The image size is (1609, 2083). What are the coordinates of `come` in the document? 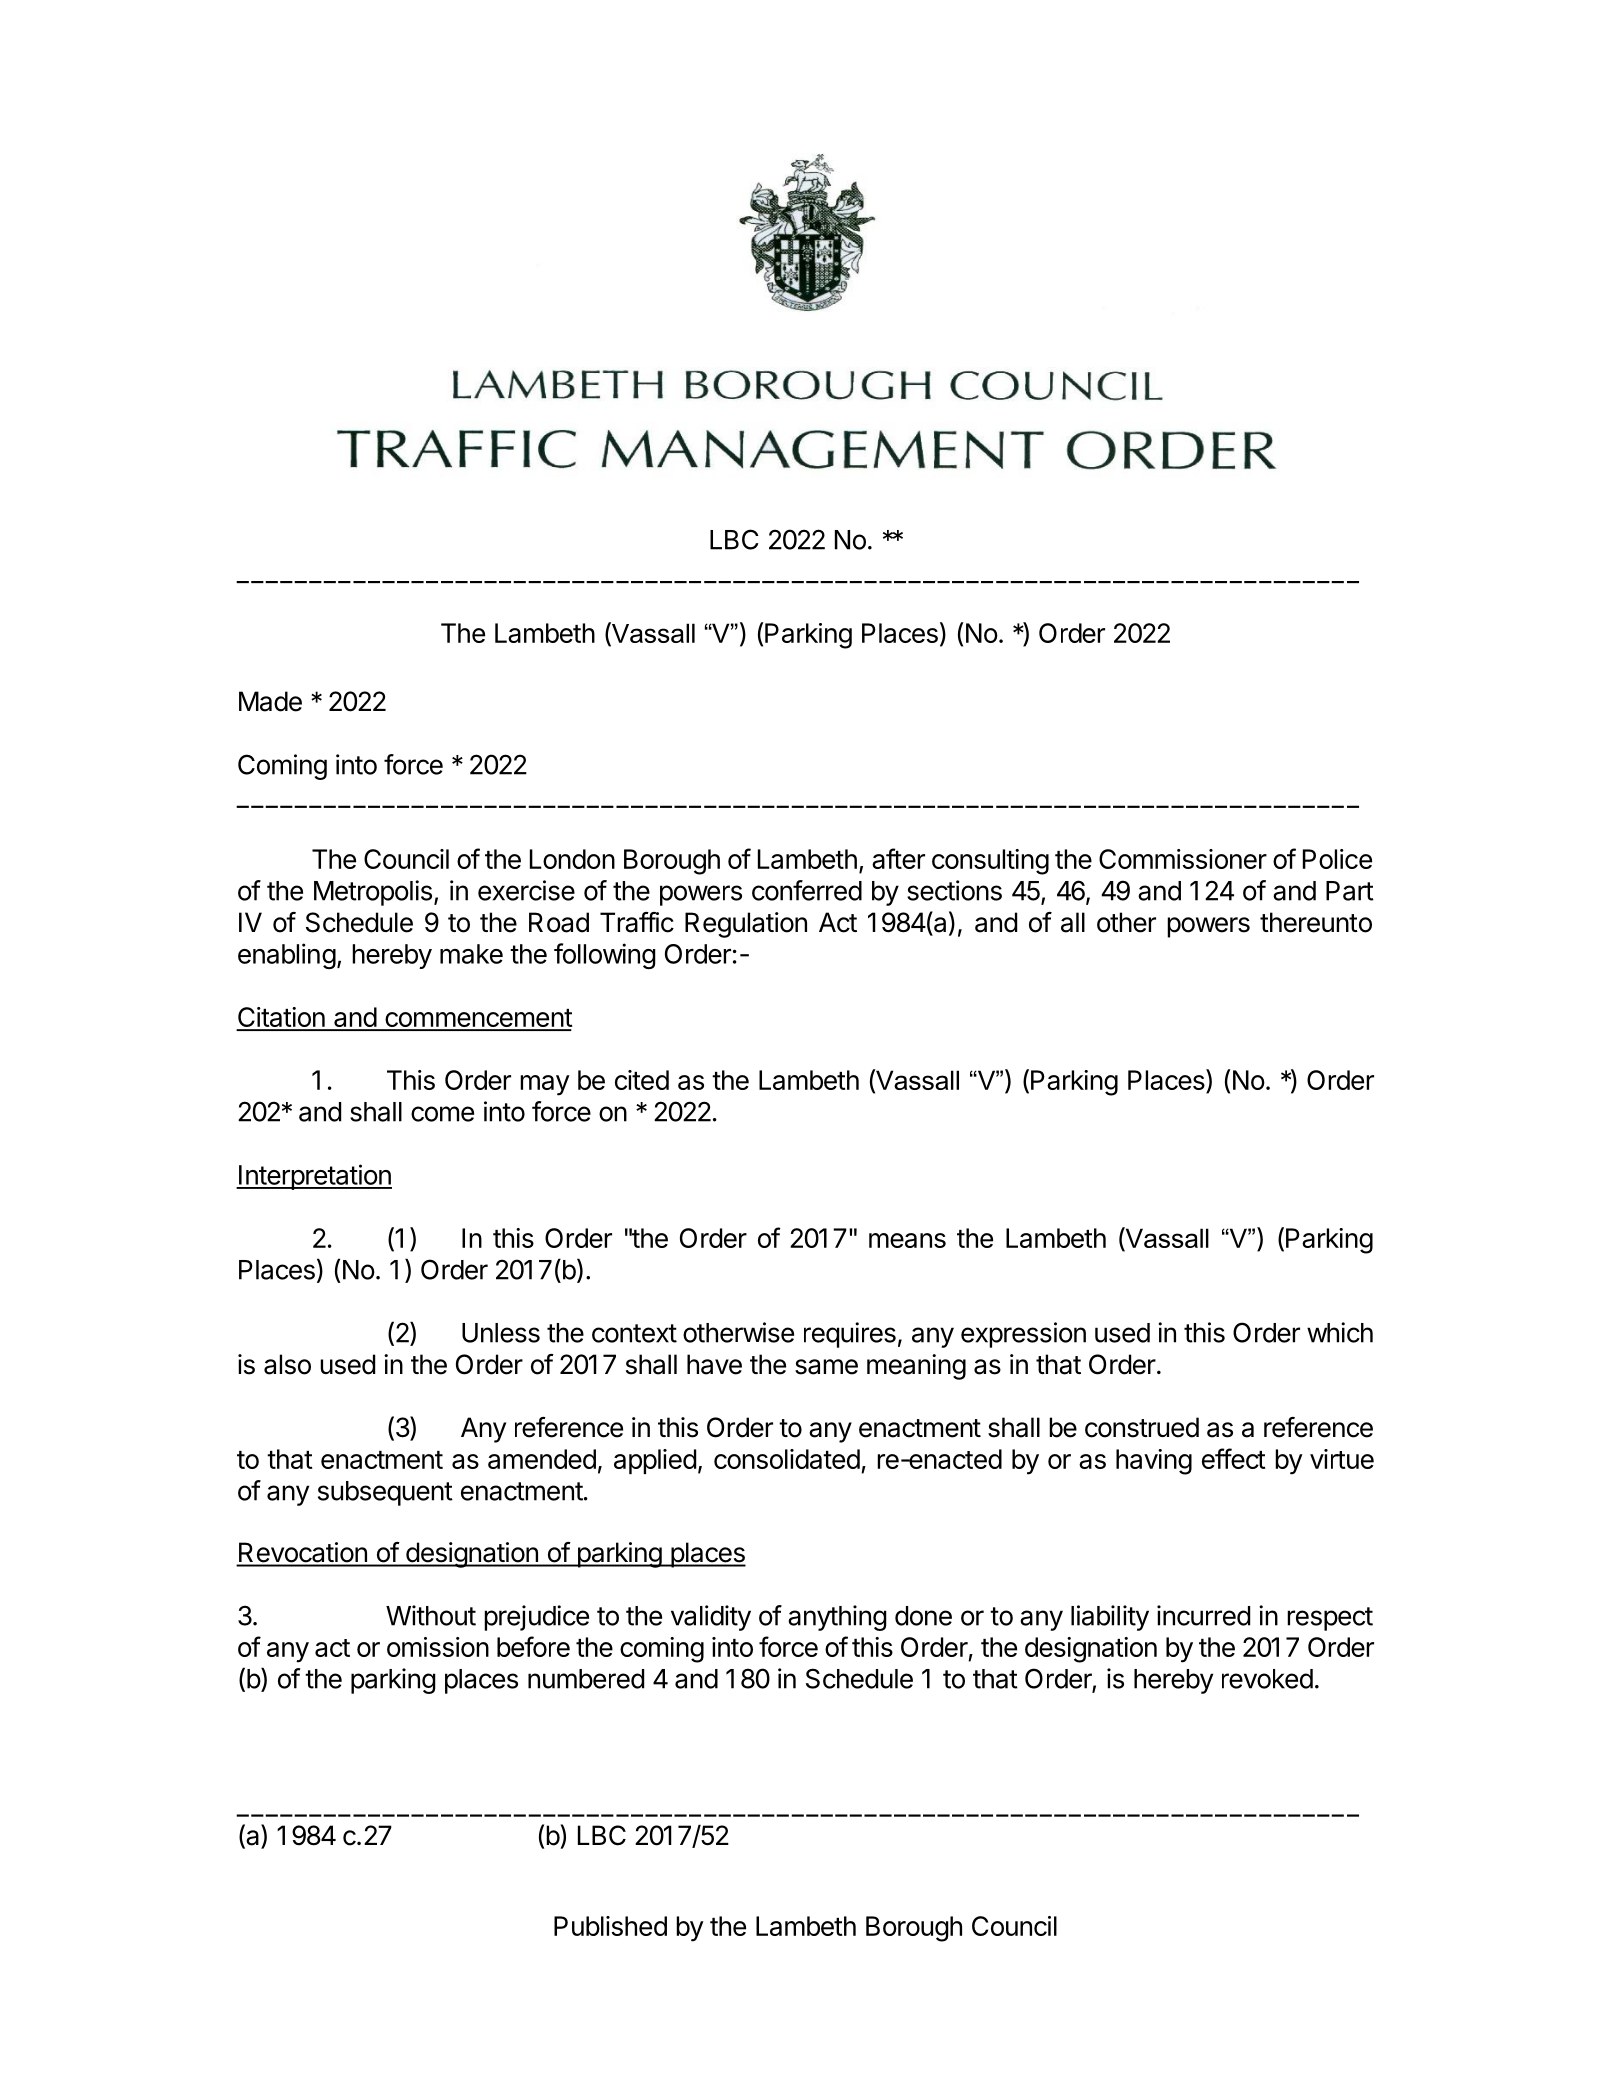 It's located at (442, 1114).
